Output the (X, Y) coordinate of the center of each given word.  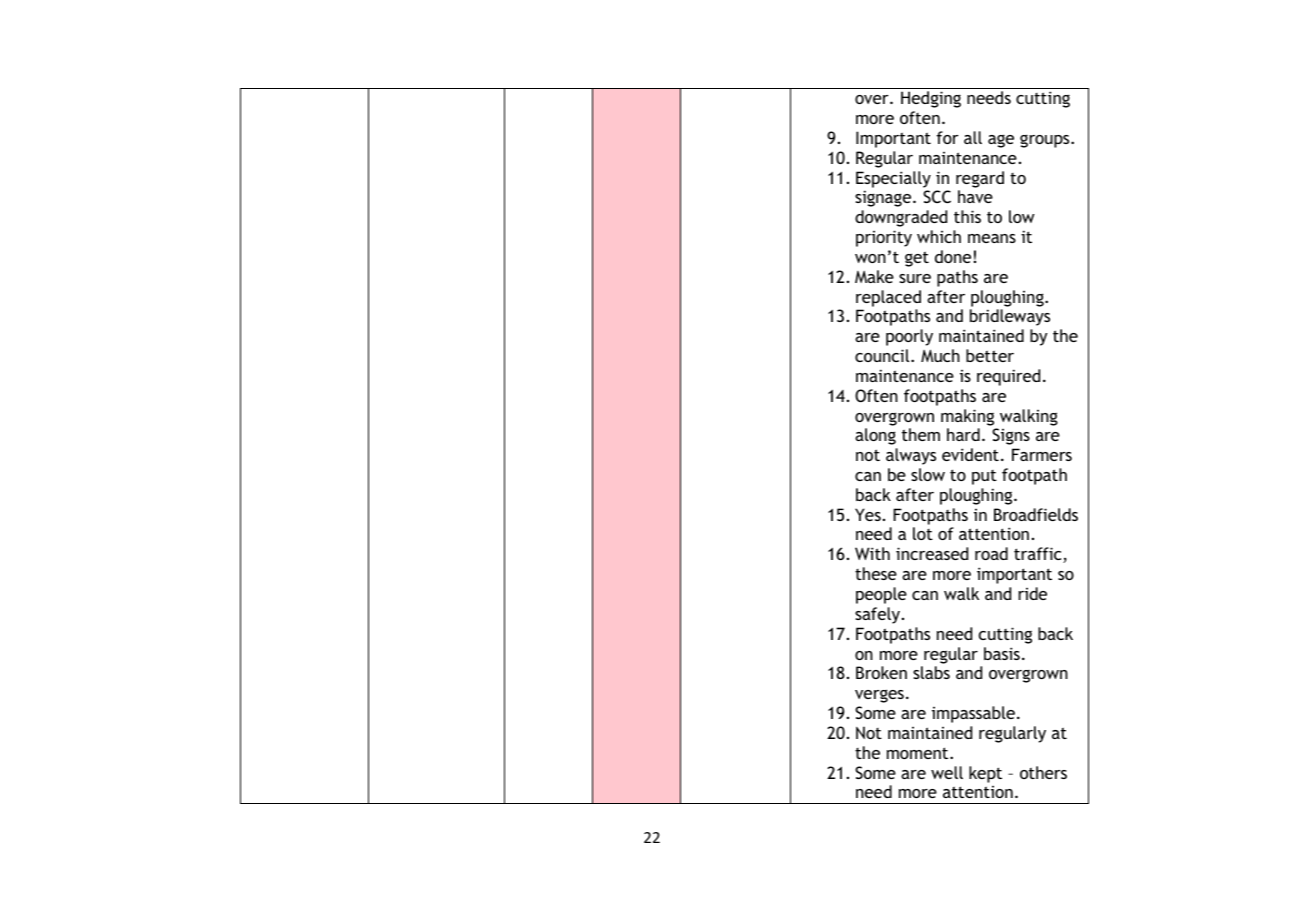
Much (940, 355)
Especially (893, 179)
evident (970, 454)
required (1008, 377)
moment (919, 753)
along (875, 436)
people (881, 595)
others (1043, 772)
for (947, 137)
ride (1032, 593)
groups (1046, 141)
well (947, 772)
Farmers (1042, 454)
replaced (888, 298)
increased (932, 553)
